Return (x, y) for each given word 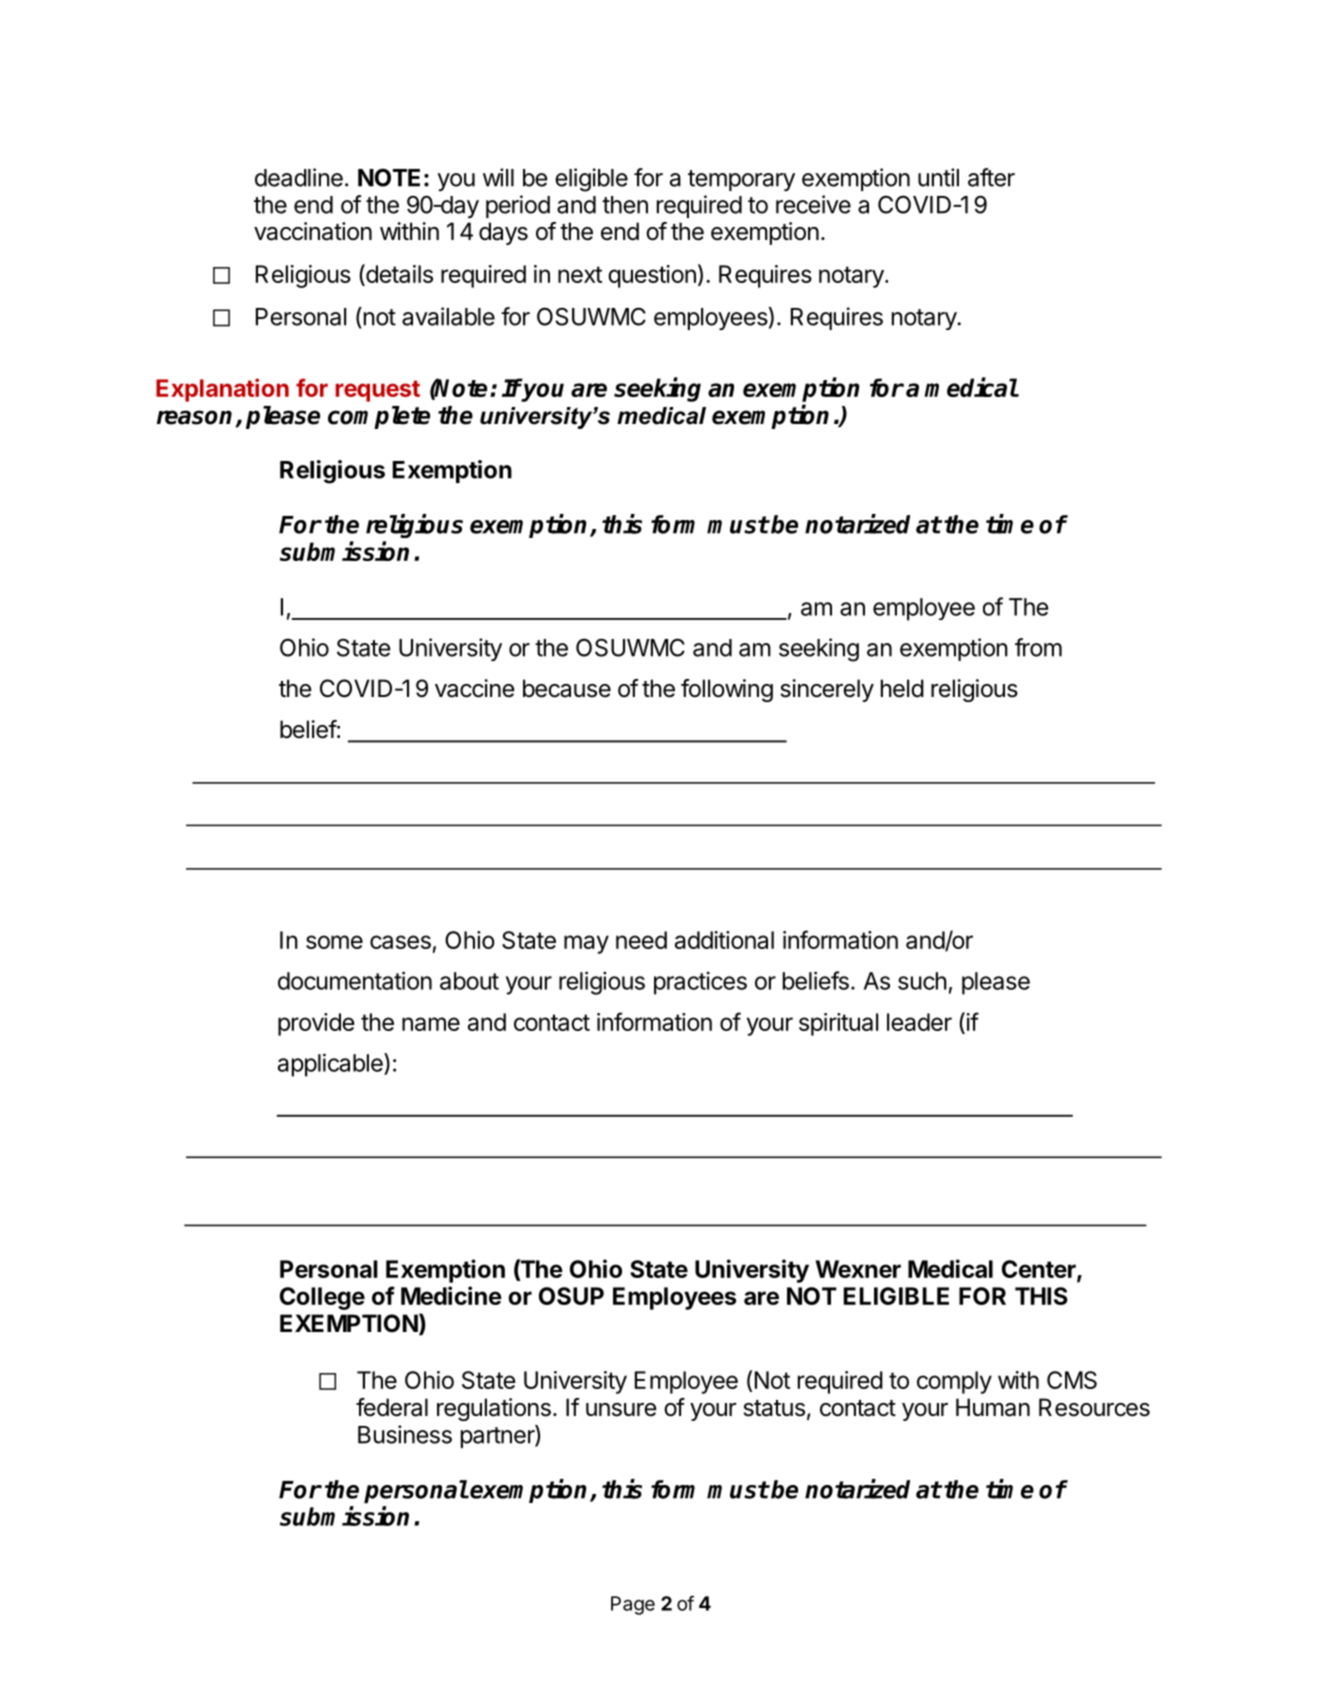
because (567, 688)
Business (405, 1434)
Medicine (451, 1295)
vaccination (313, 231)
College (322, 1298)
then (625, 205)
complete (379, 417)
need (641, 940)
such (922, 981)
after (991, 177)
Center (1040, 1270)
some (334, 942)
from (1038, 647)
